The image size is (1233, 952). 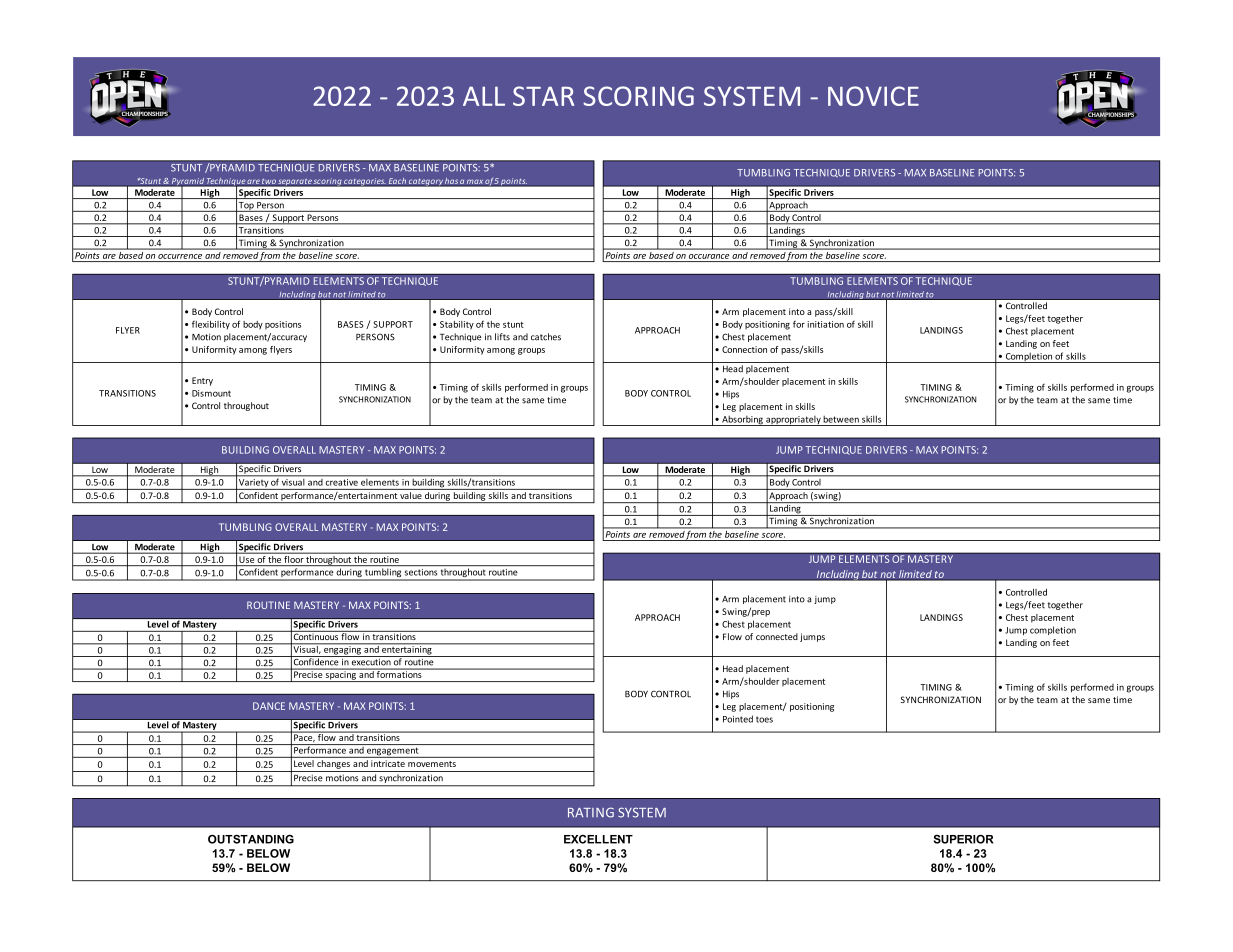 What do you see at coordinates (777, 636) in the image?
I see `connected` at bounding box center [777, 636].
